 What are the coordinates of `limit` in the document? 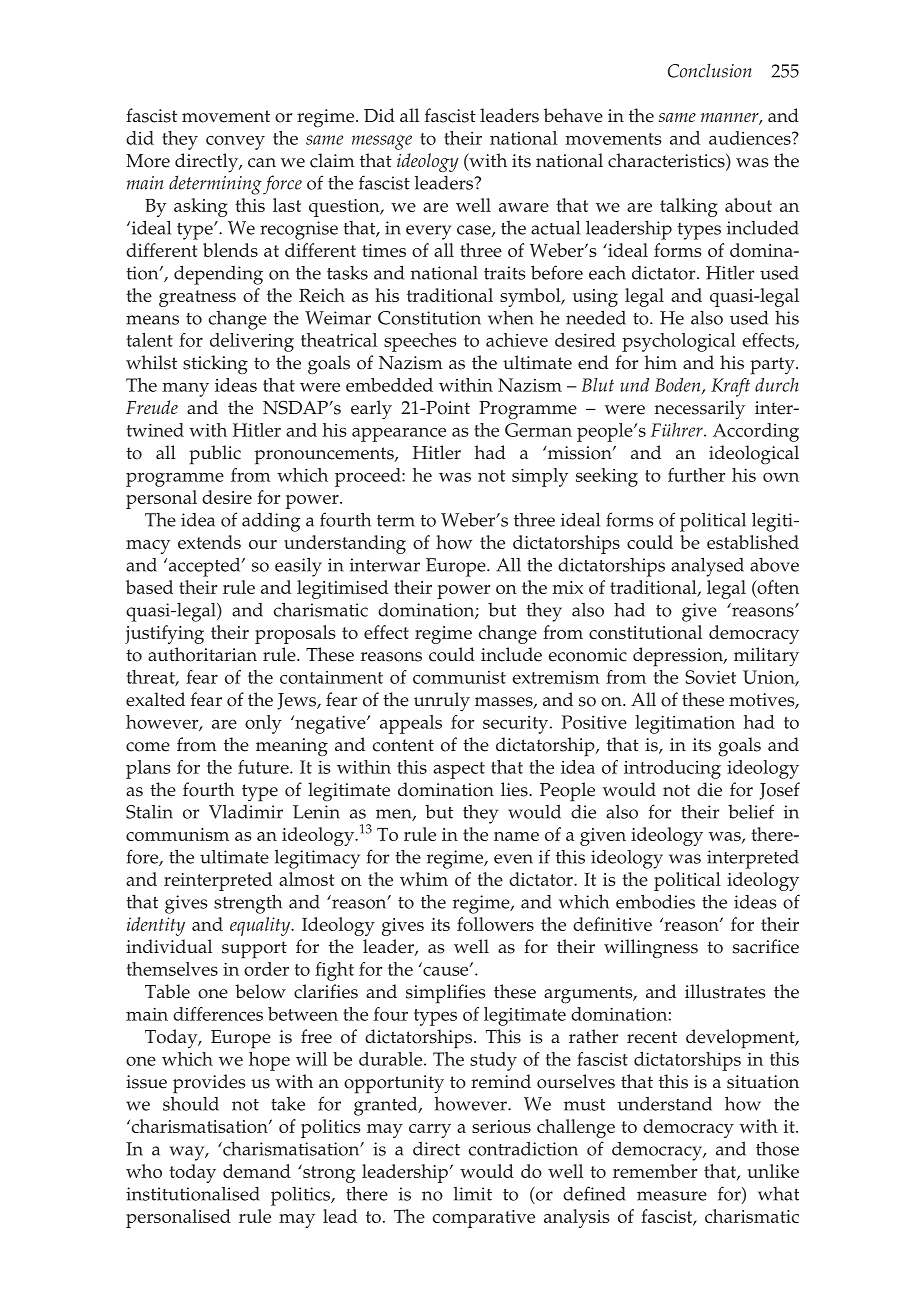 It's located at (473, 1194).
